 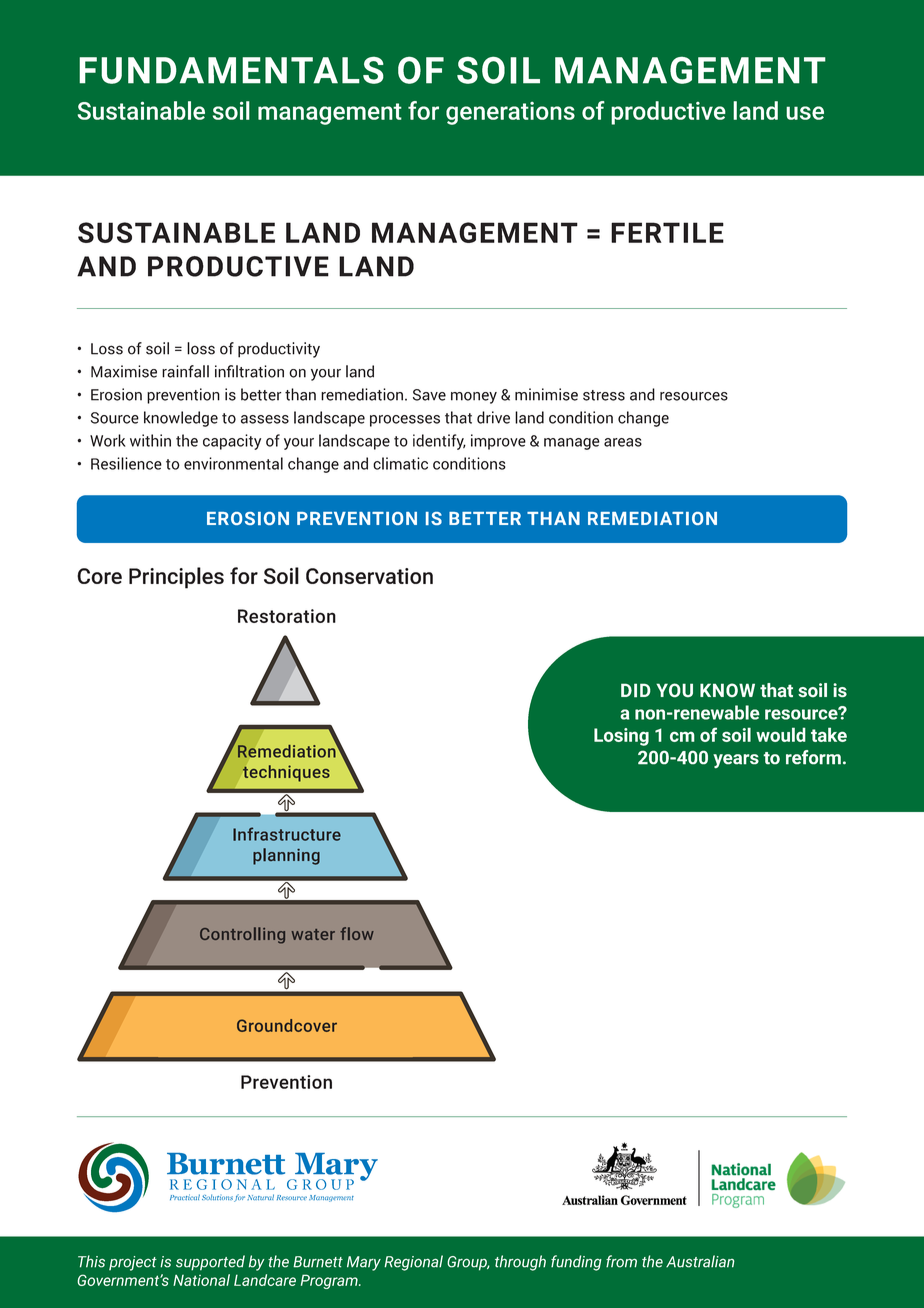 I want to click on years, so click(x=736, y=761).
